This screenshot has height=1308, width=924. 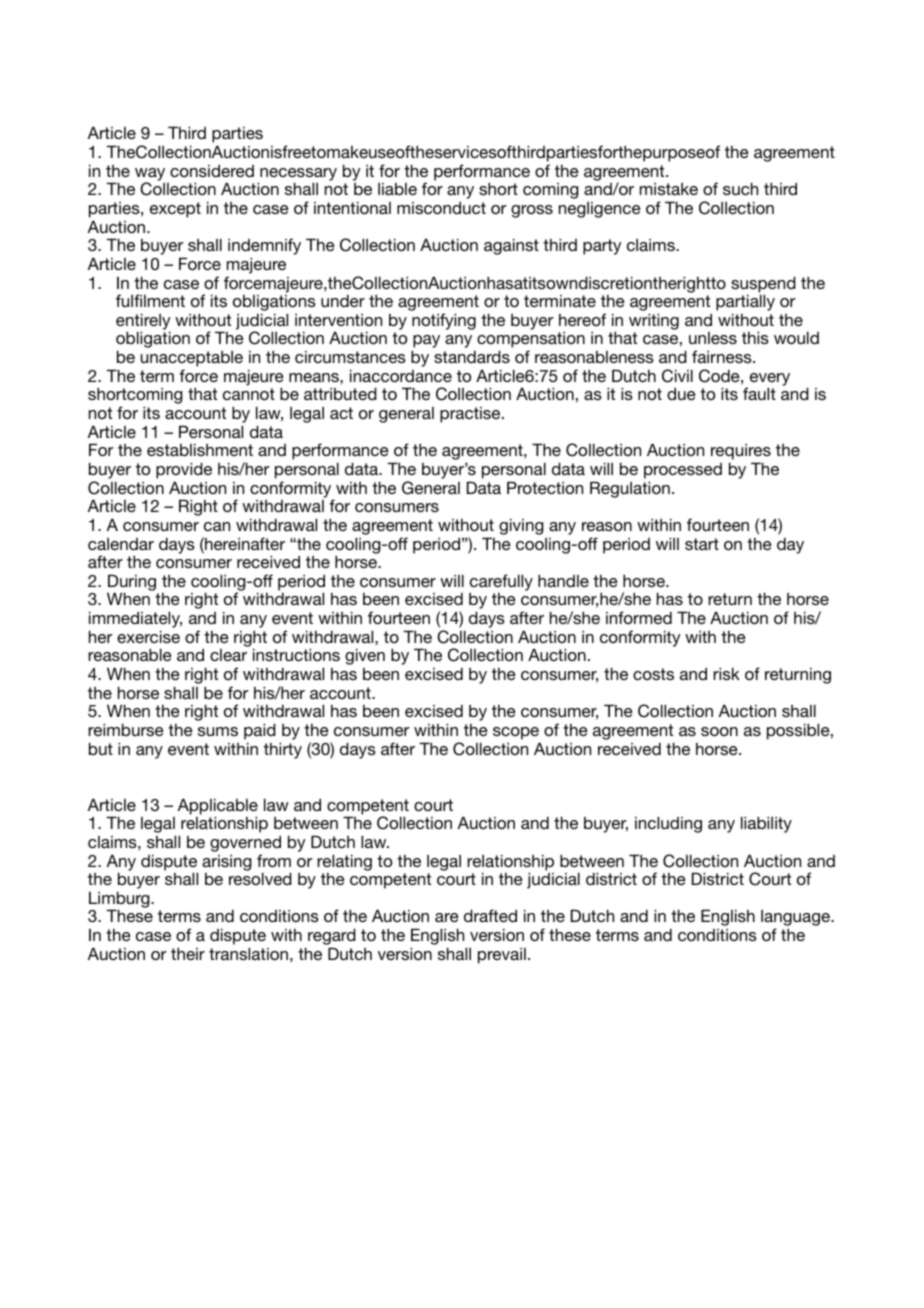 What do you see at coordinates (516, 733) in the screenshot?
I see `scope` at bounding box center [516, 733].
